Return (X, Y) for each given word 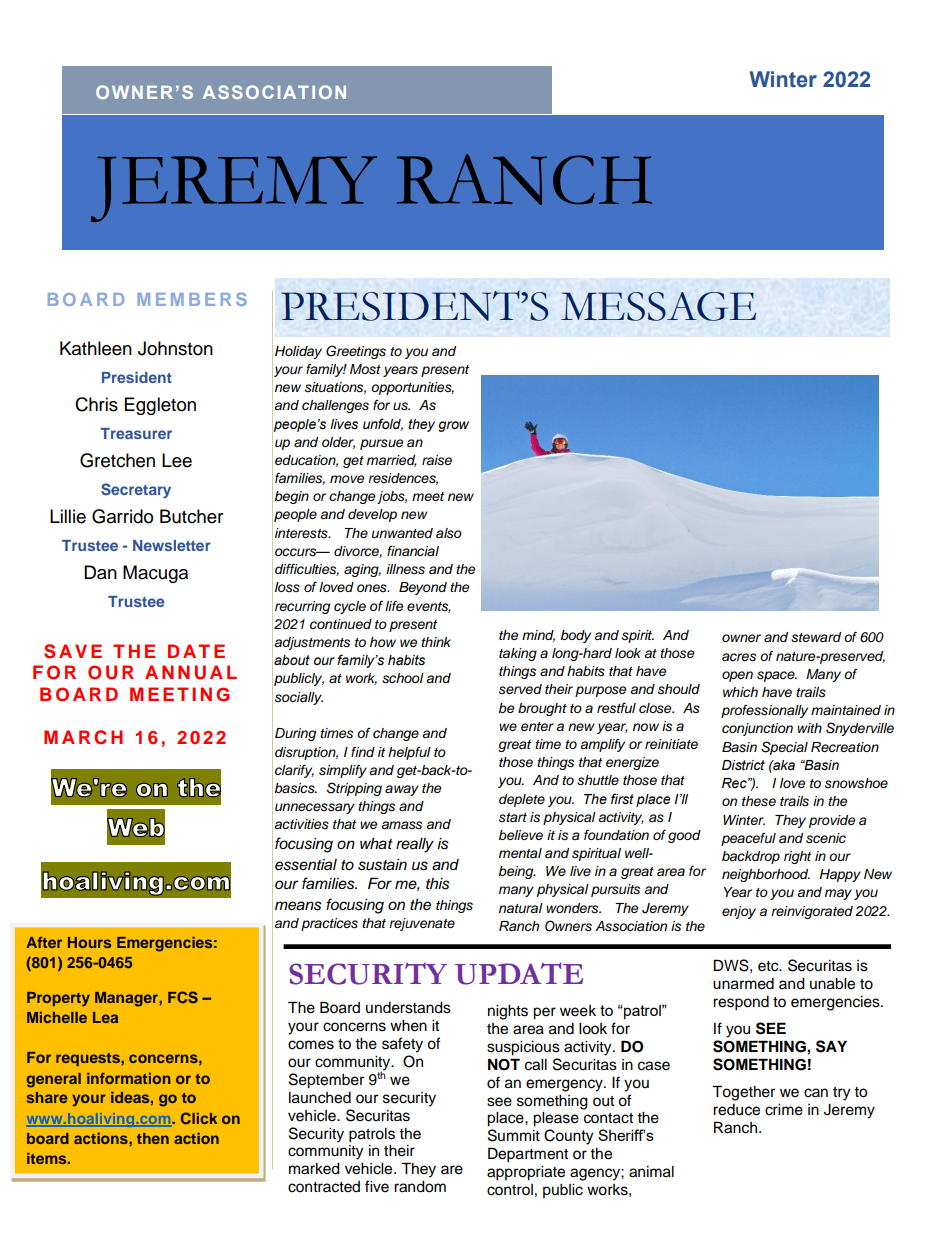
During (295, 734)
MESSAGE (658, 306)
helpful (409, 753)
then (153, 1138)
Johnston (175, 348)
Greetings (356, 352)
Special (784, 748)
